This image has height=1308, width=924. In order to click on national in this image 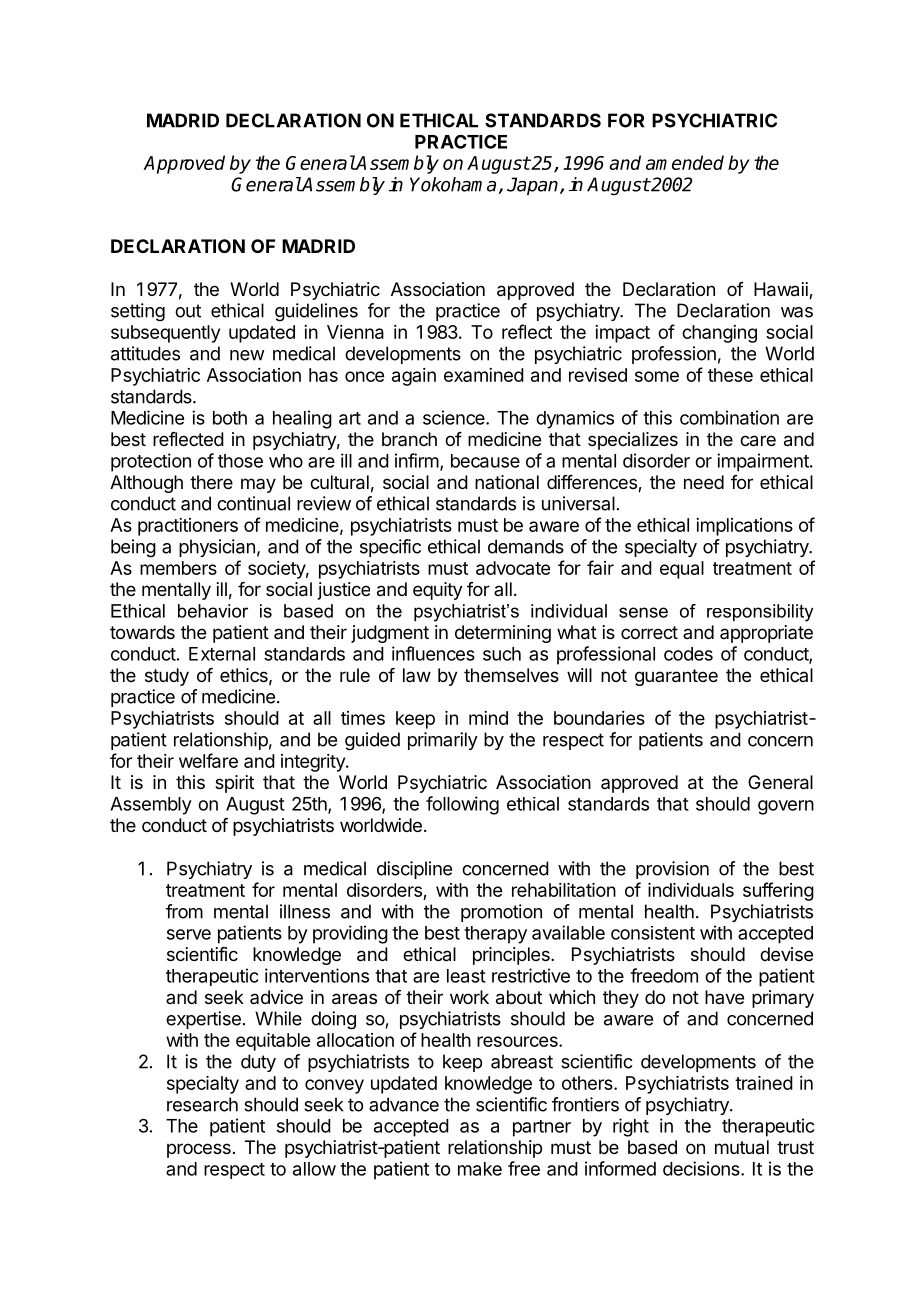, I will do `click(507, 482)`.
